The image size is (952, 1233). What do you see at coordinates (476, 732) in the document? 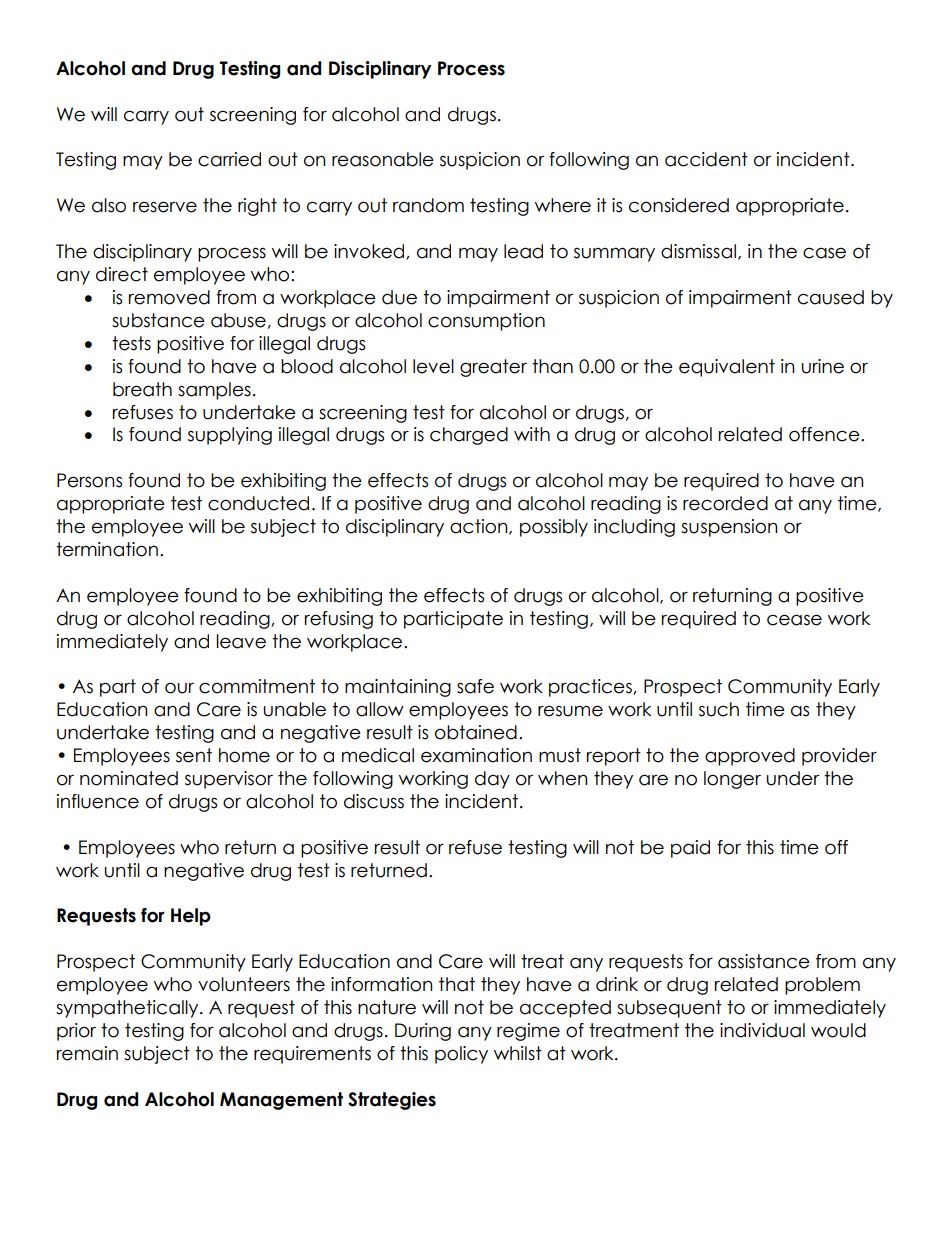
I see `obtained` at bounding box center [476, 732].
